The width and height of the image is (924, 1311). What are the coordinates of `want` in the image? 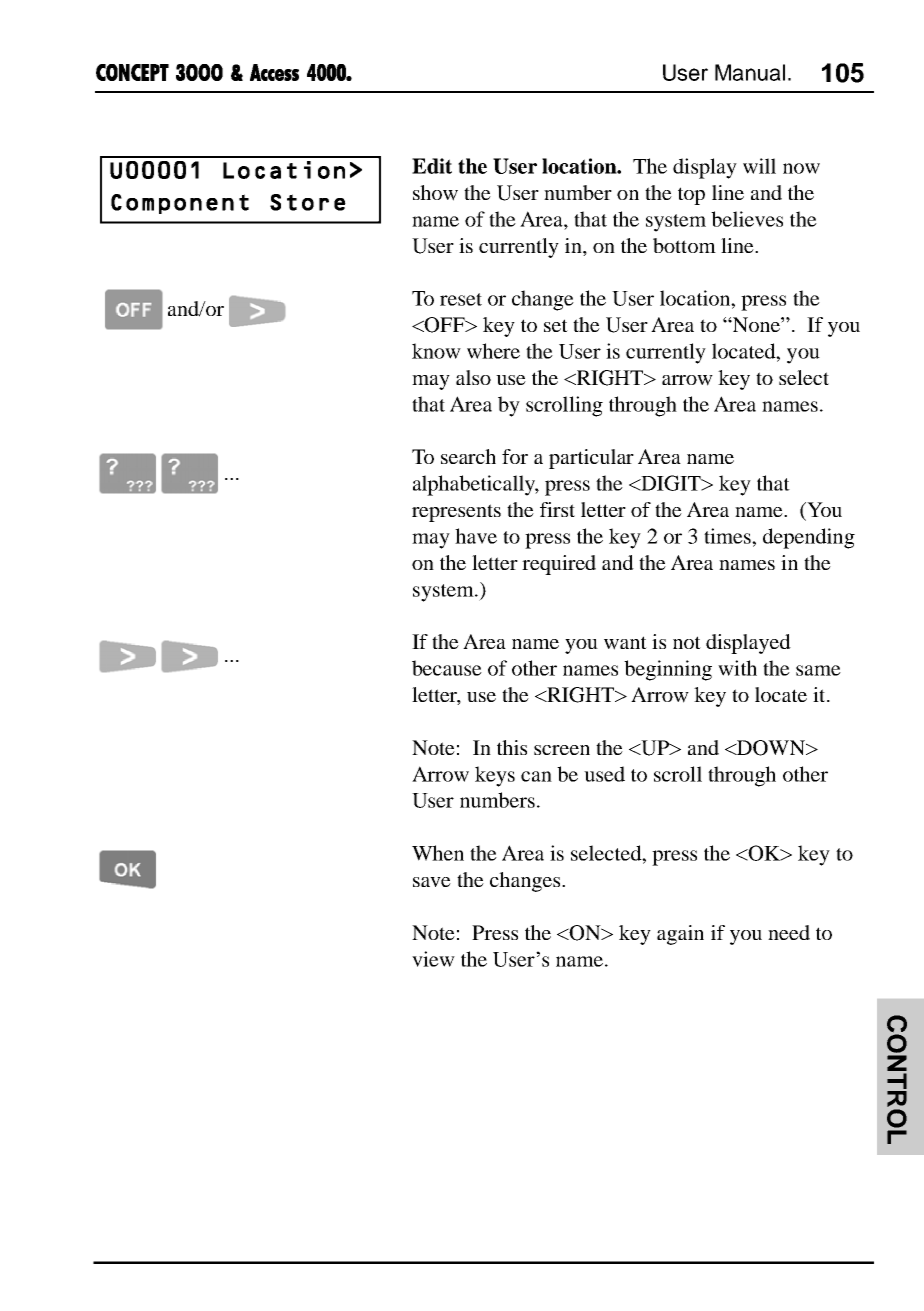 It's located at (625, 643).
